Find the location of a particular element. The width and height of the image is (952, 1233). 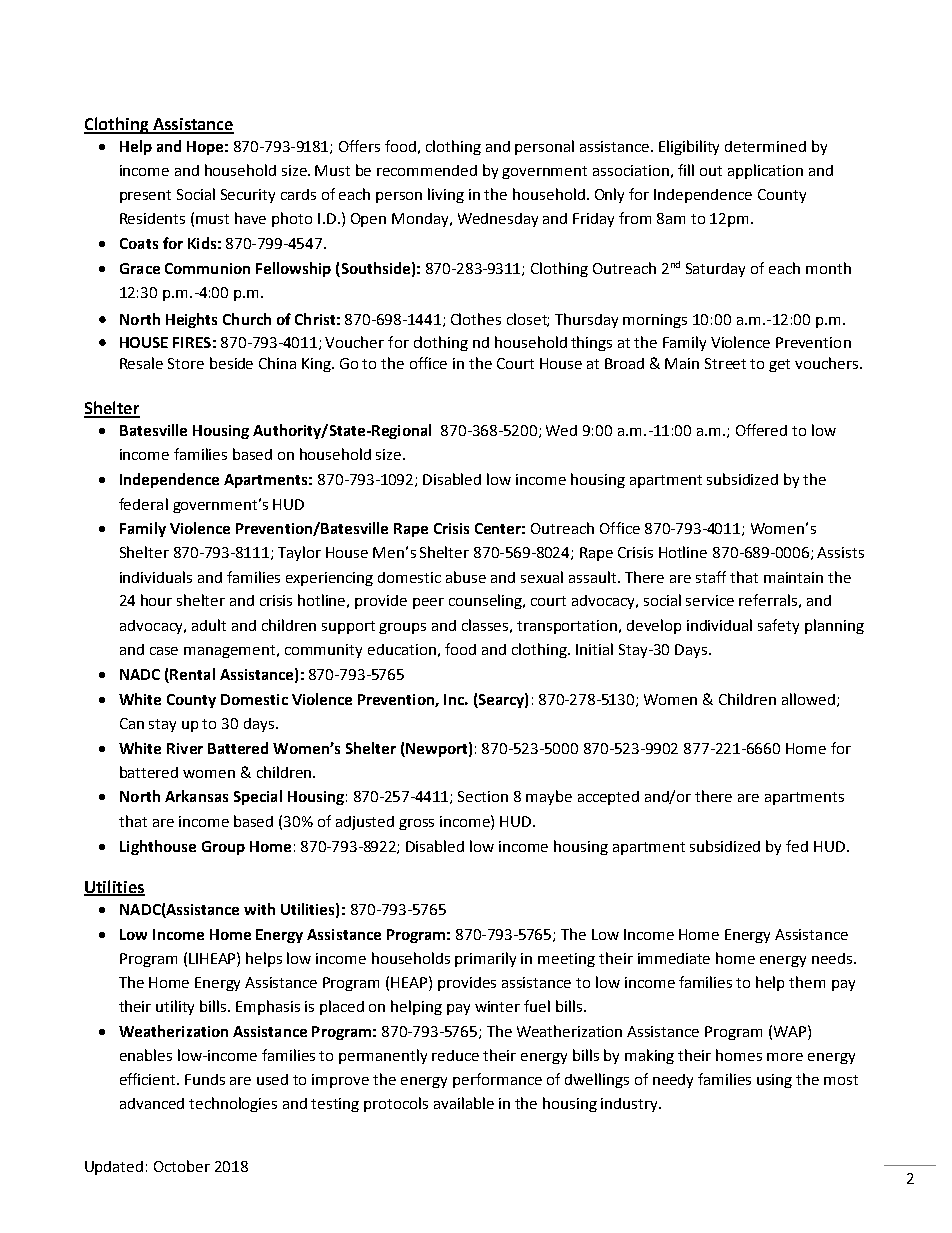

Security is located at coordinates (248, 196).
